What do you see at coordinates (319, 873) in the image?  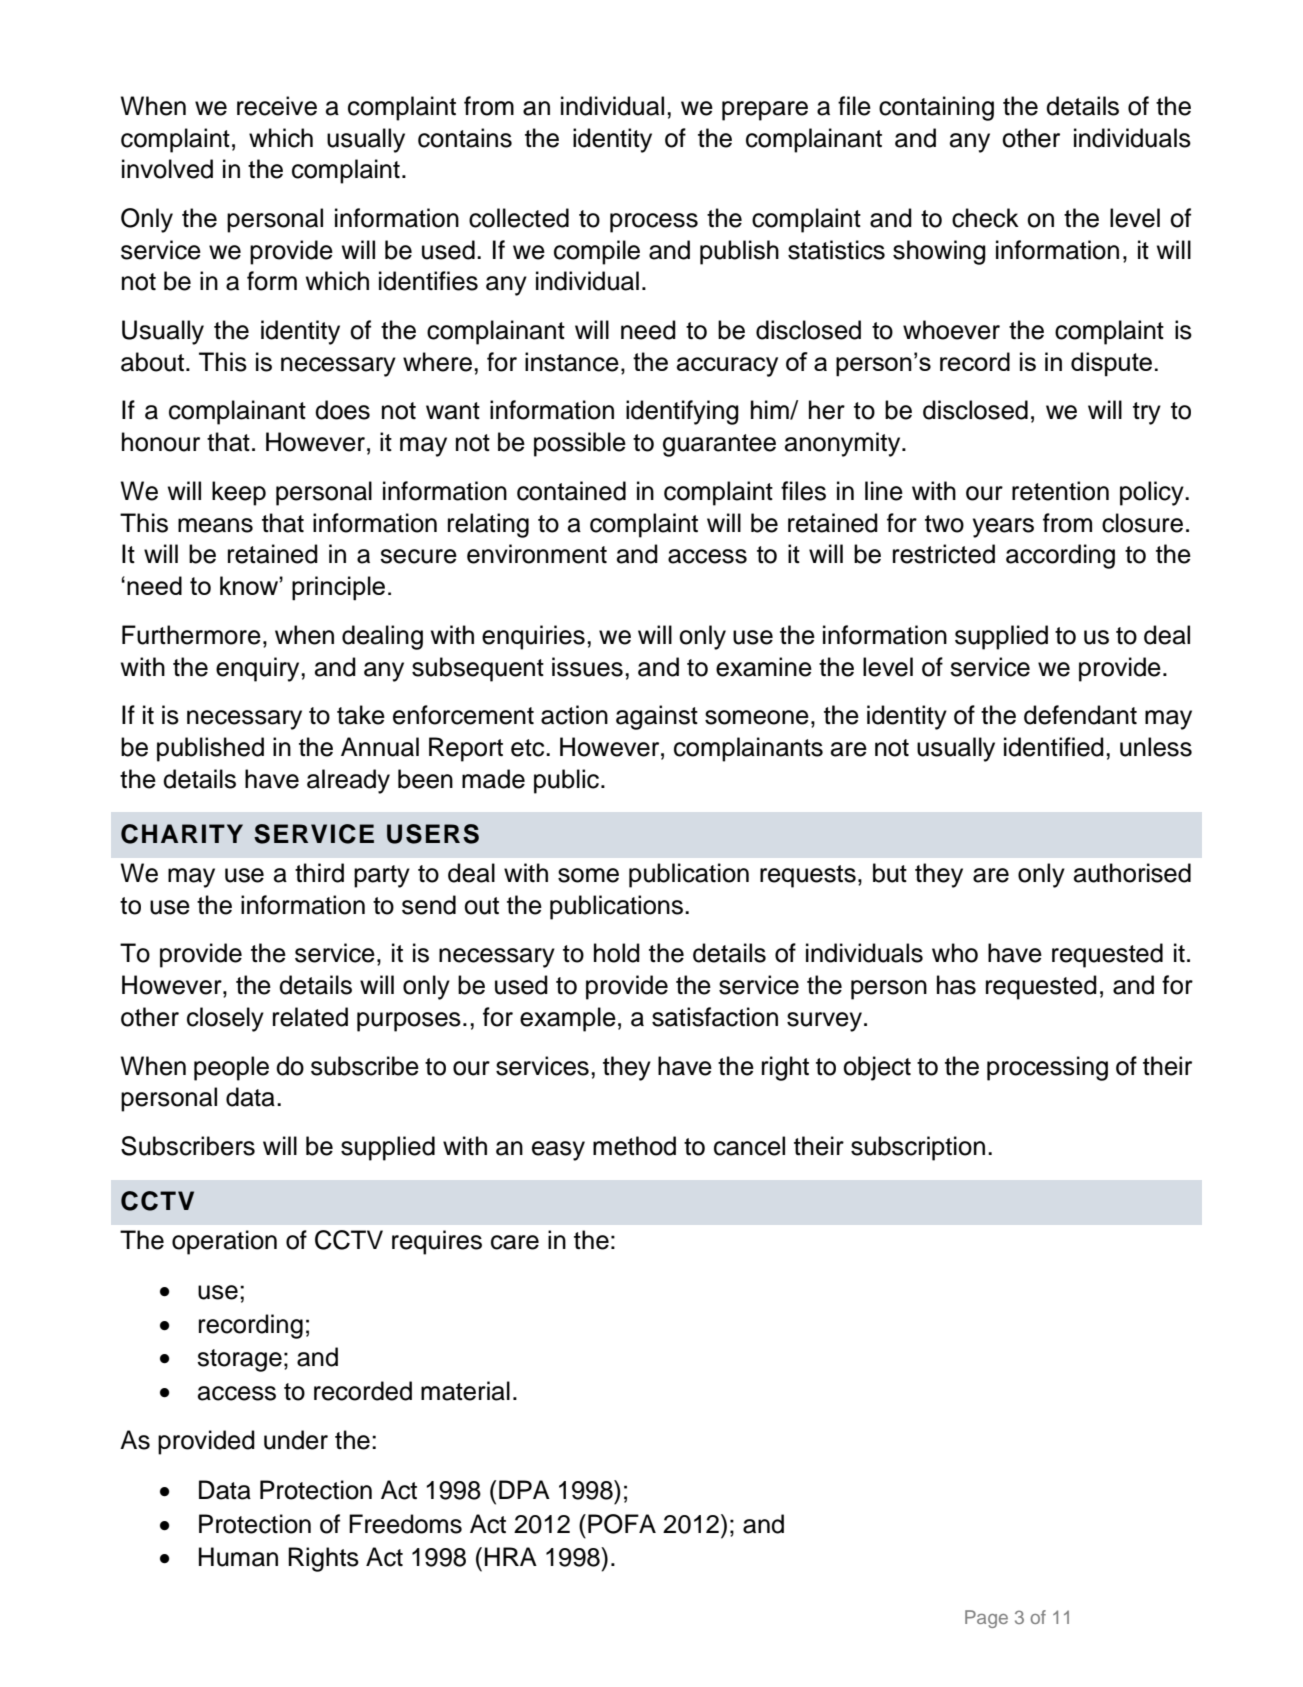 I see `third` at bounding box center [319, 873].
